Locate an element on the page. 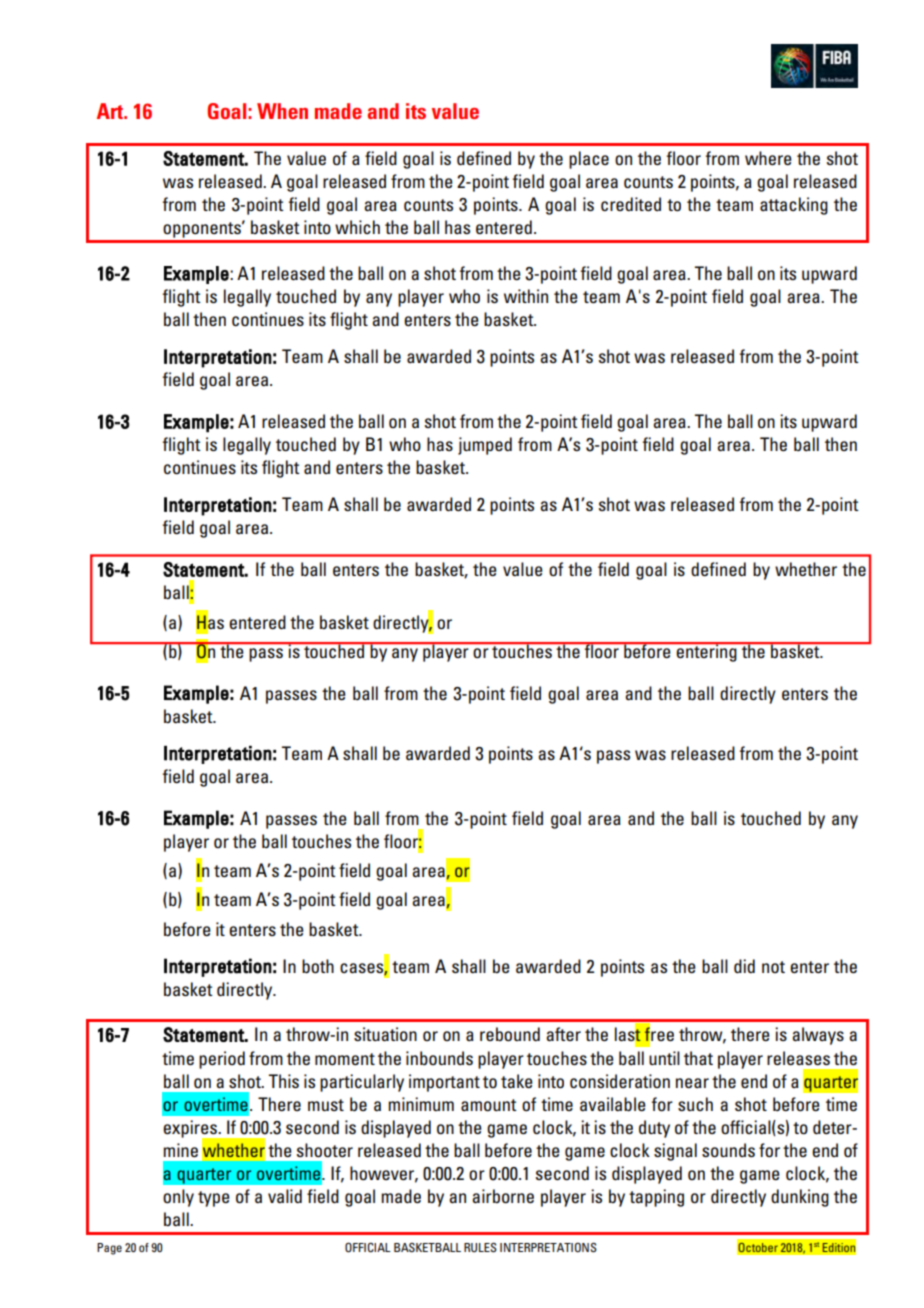 The width and height of the page is (924, 1308). within is located at coordinates (526, 296).
